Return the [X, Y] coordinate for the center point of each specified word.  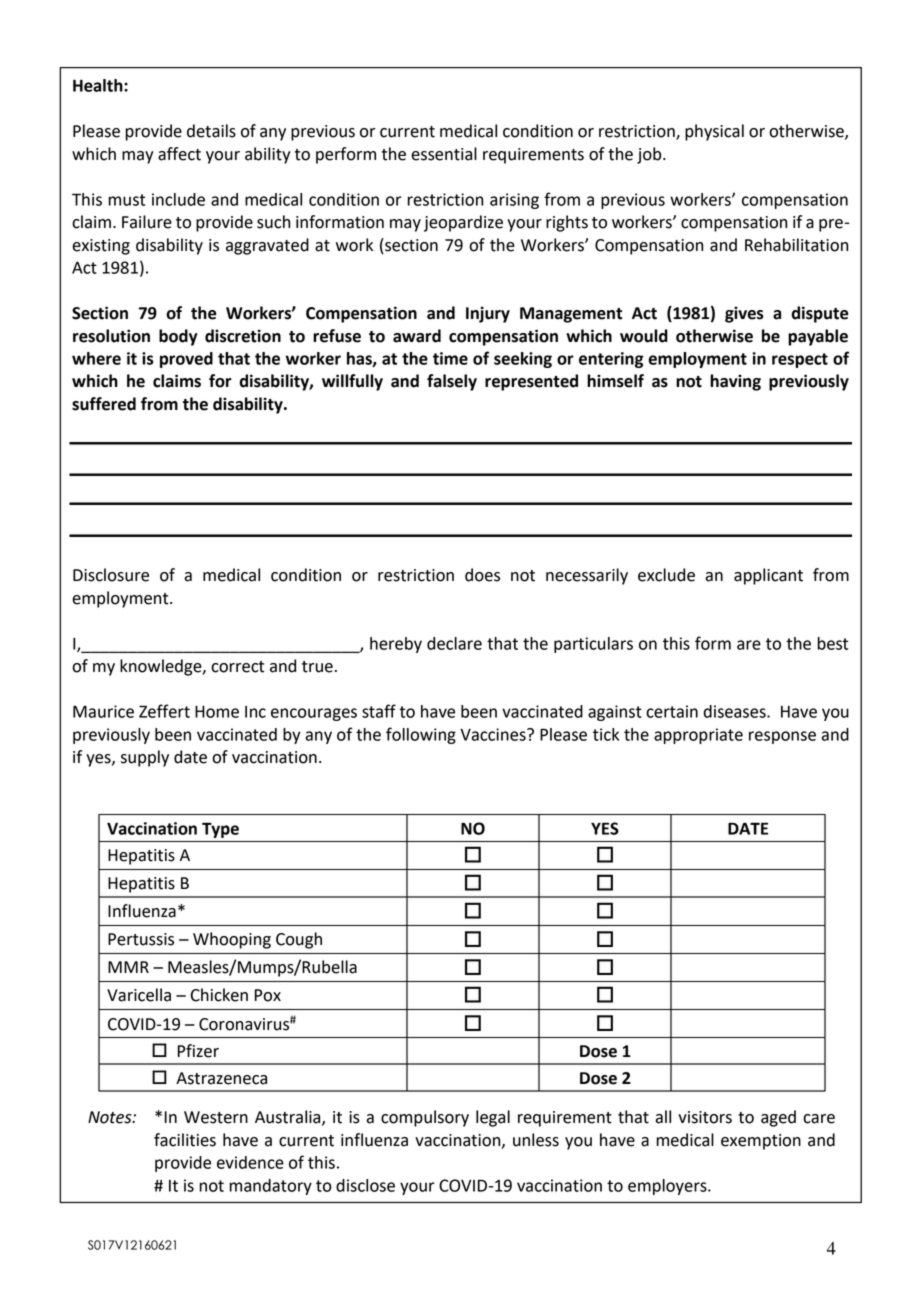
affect [179, 154]
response [782, 737]
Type [220, 830]
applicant [768, 576]
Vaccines [494, 734]
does [482, 575]
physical [714, 132]
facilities [185, 1140]
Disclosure [111, 575]
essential [444, 154]
